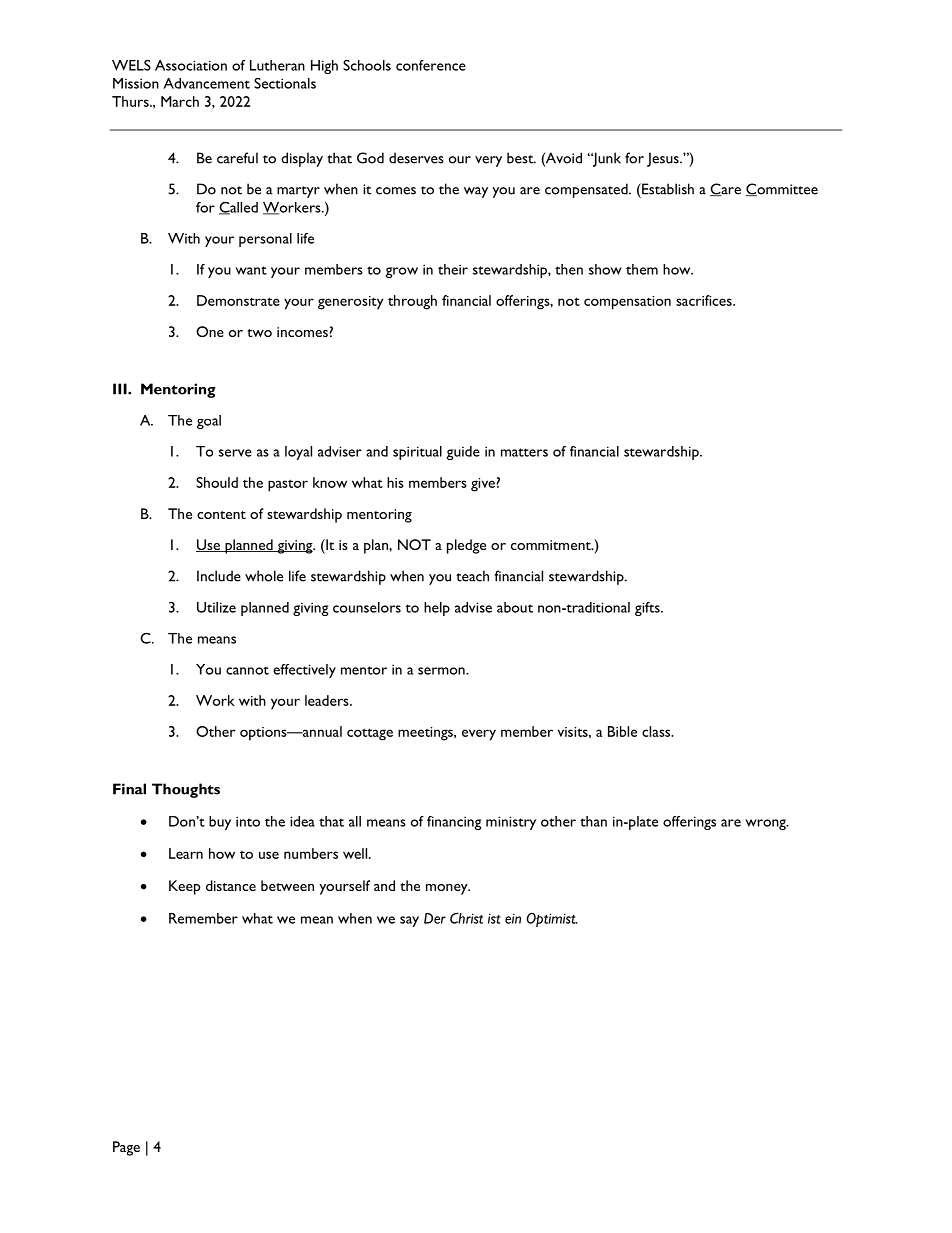 The image size is (952, 1233). Describe the element at coordinates (206, 83) in the document. I see `Advancement` at that location.
